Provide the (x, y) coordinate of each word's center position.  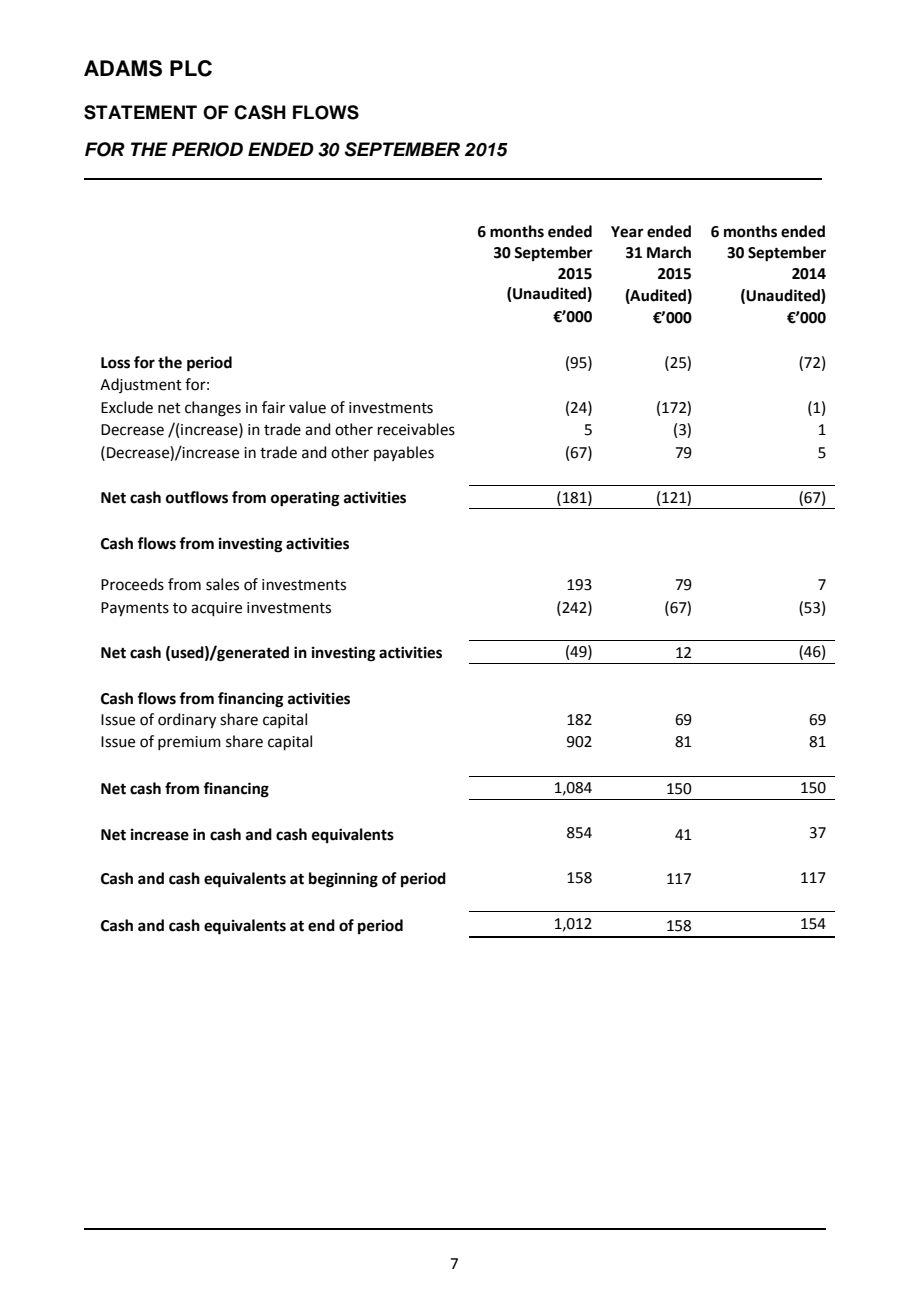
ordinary (187, 721)
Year (627, 232)
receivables (416, 429)
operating (305, 499)
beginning (343, 880)
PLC (191, 68)
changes (213, 409)
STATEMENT (140, 112)
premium (189, 743)
